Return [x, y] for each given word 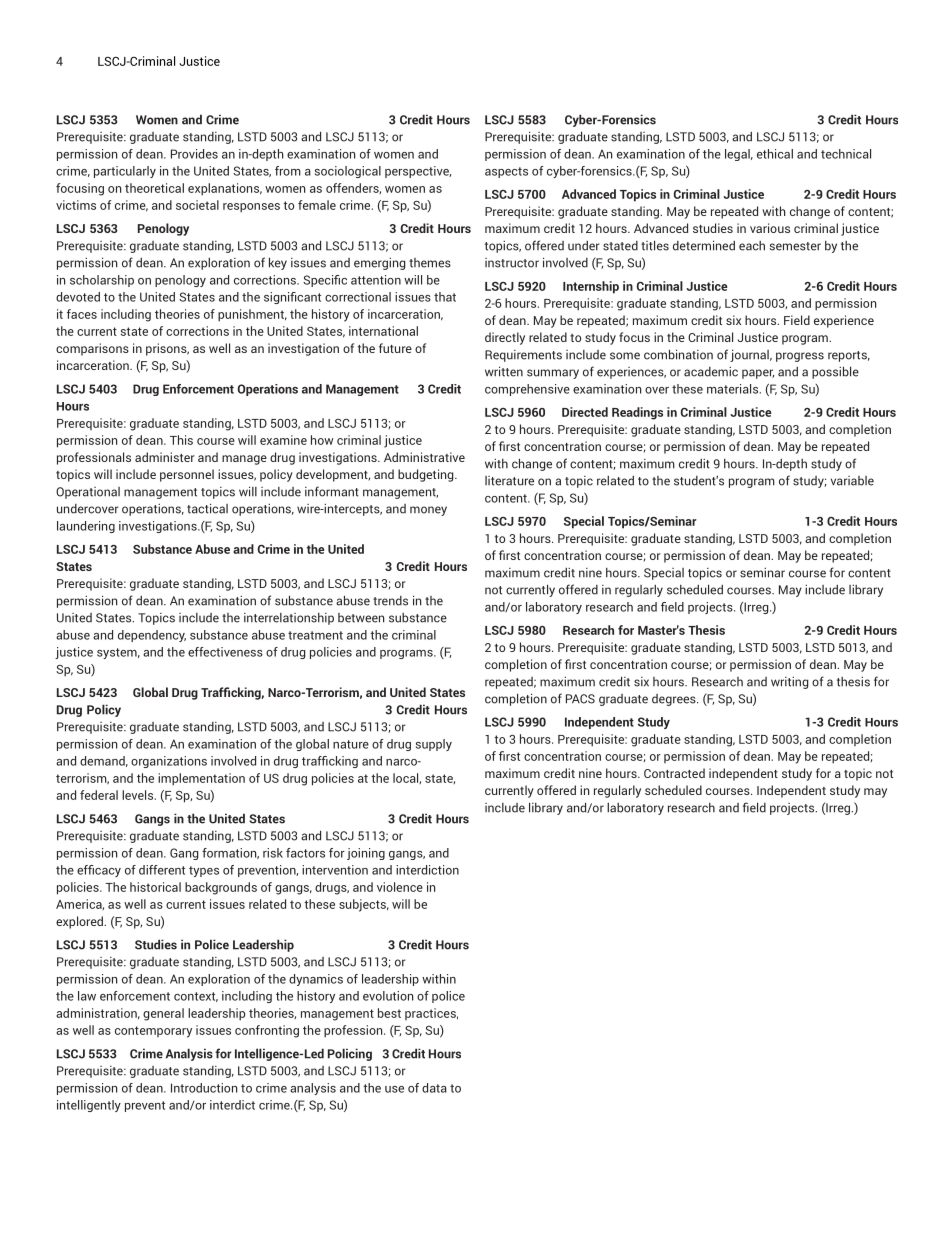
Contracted [674, 773]
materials [732, 389]
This [181, 440]
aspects [506, 172]
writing [789, 683]
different [162, 870]
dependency [152, 636]
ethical [775, 154]
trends [390, 601]
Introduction [204, 1088]
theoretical [154, 188]
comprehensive [527, 390]
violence [400, 887]
